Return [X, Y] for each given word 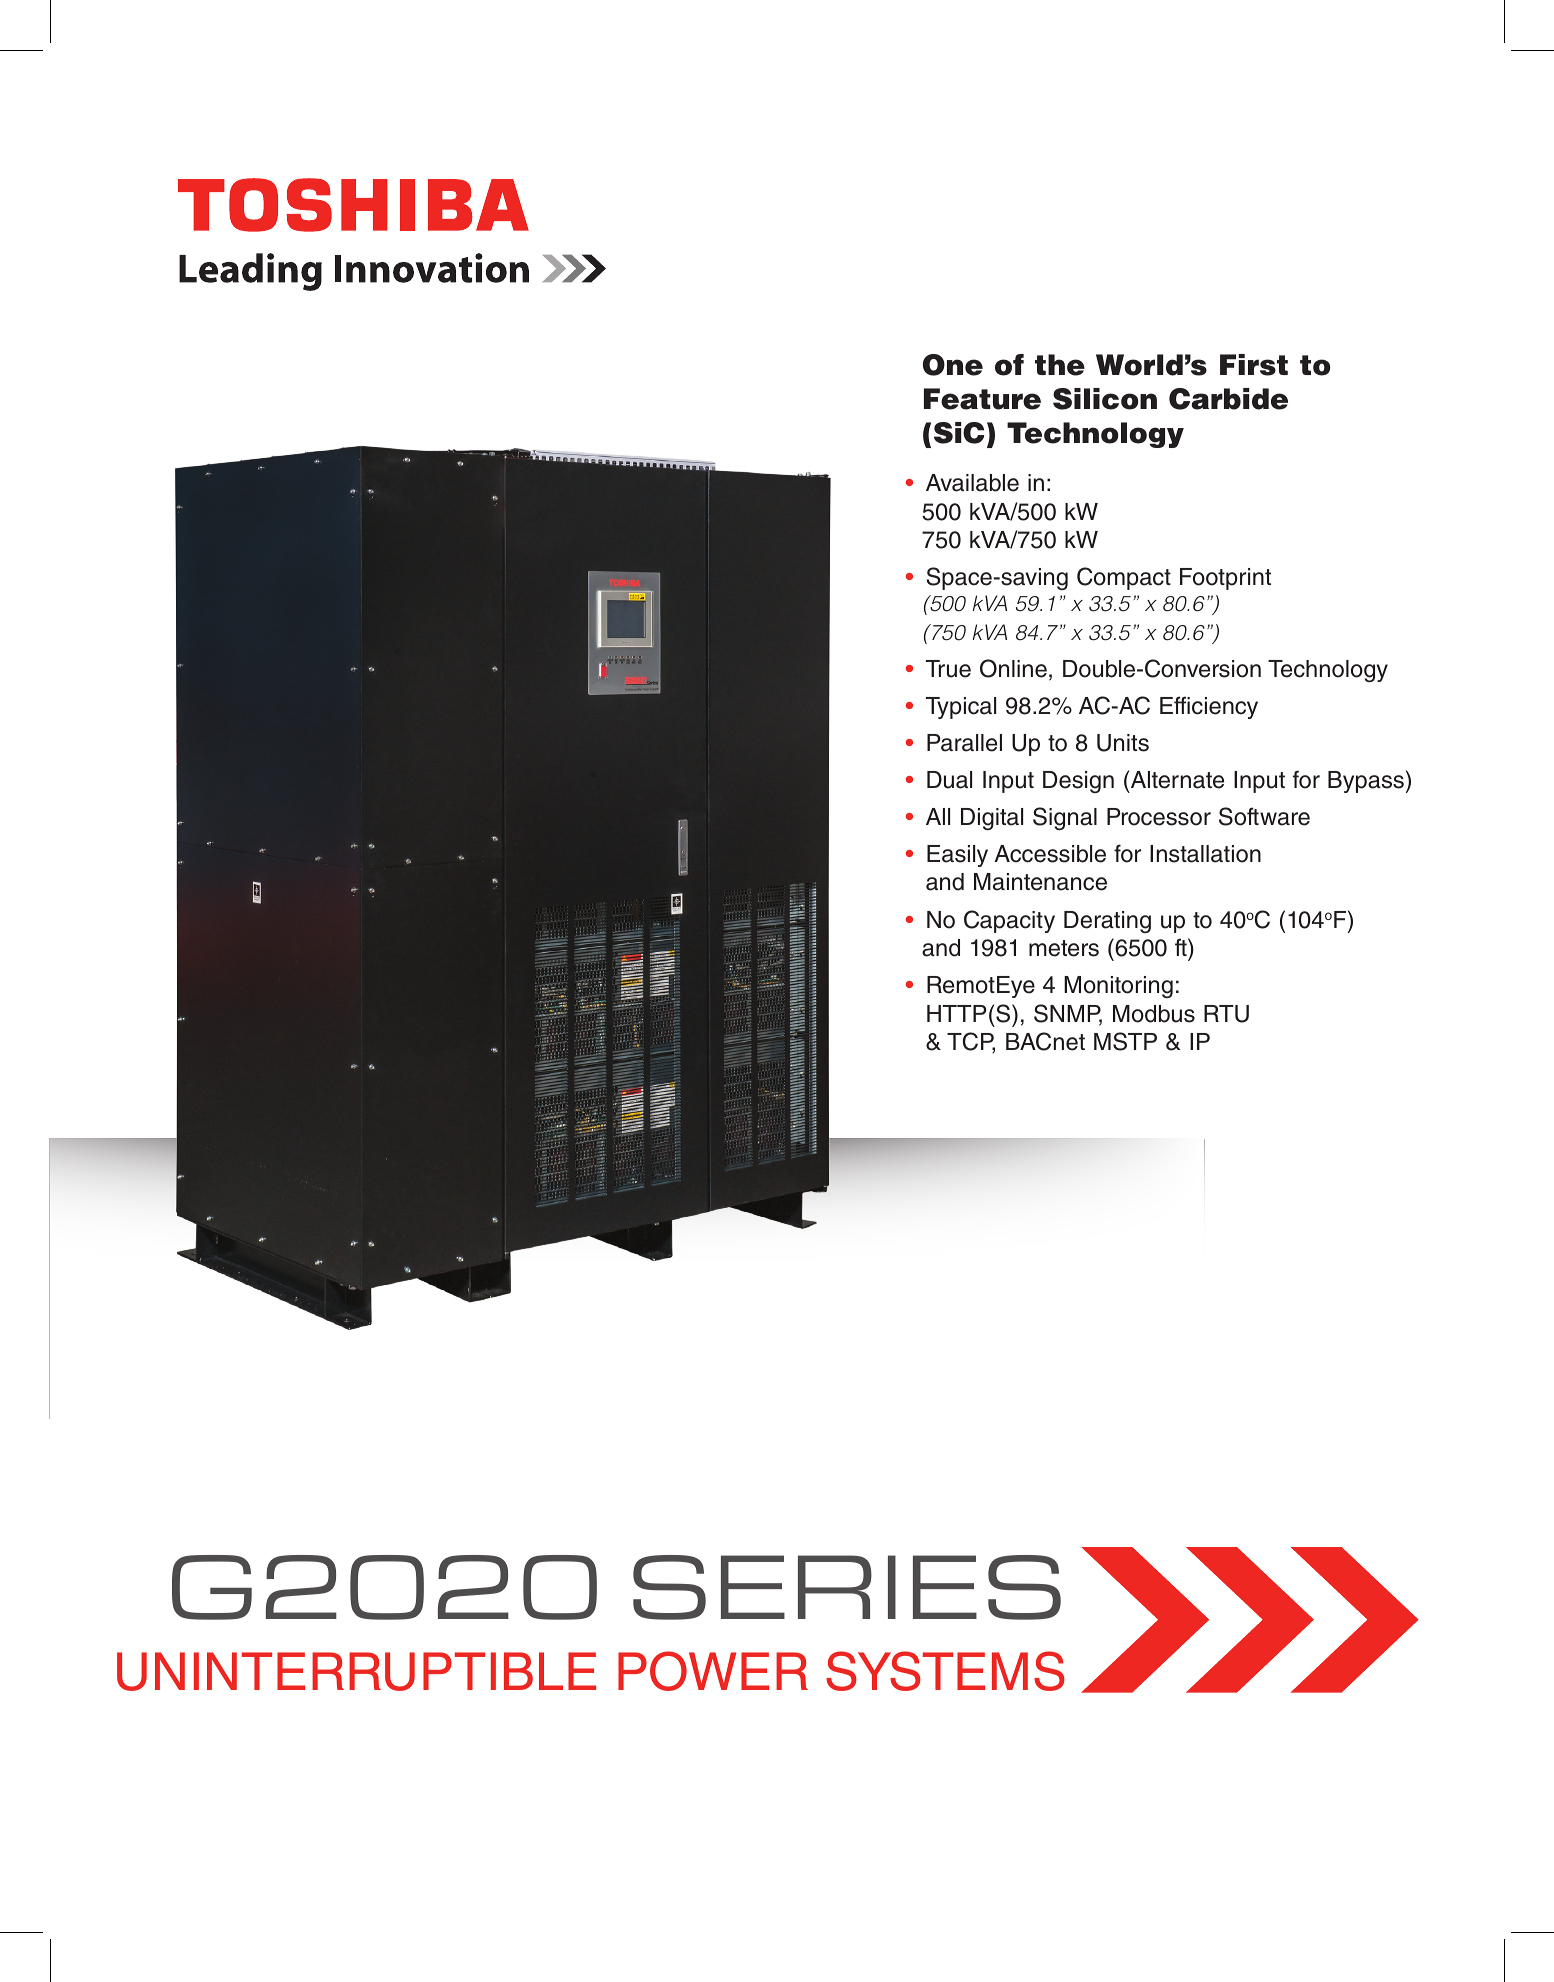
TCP [971, 1042]
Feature [982, 399]
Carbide [1228, 399]
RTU [1226, 1014]
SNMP [1068, 1014]
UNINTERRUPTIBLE [356, 1671]
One [953, 365]
